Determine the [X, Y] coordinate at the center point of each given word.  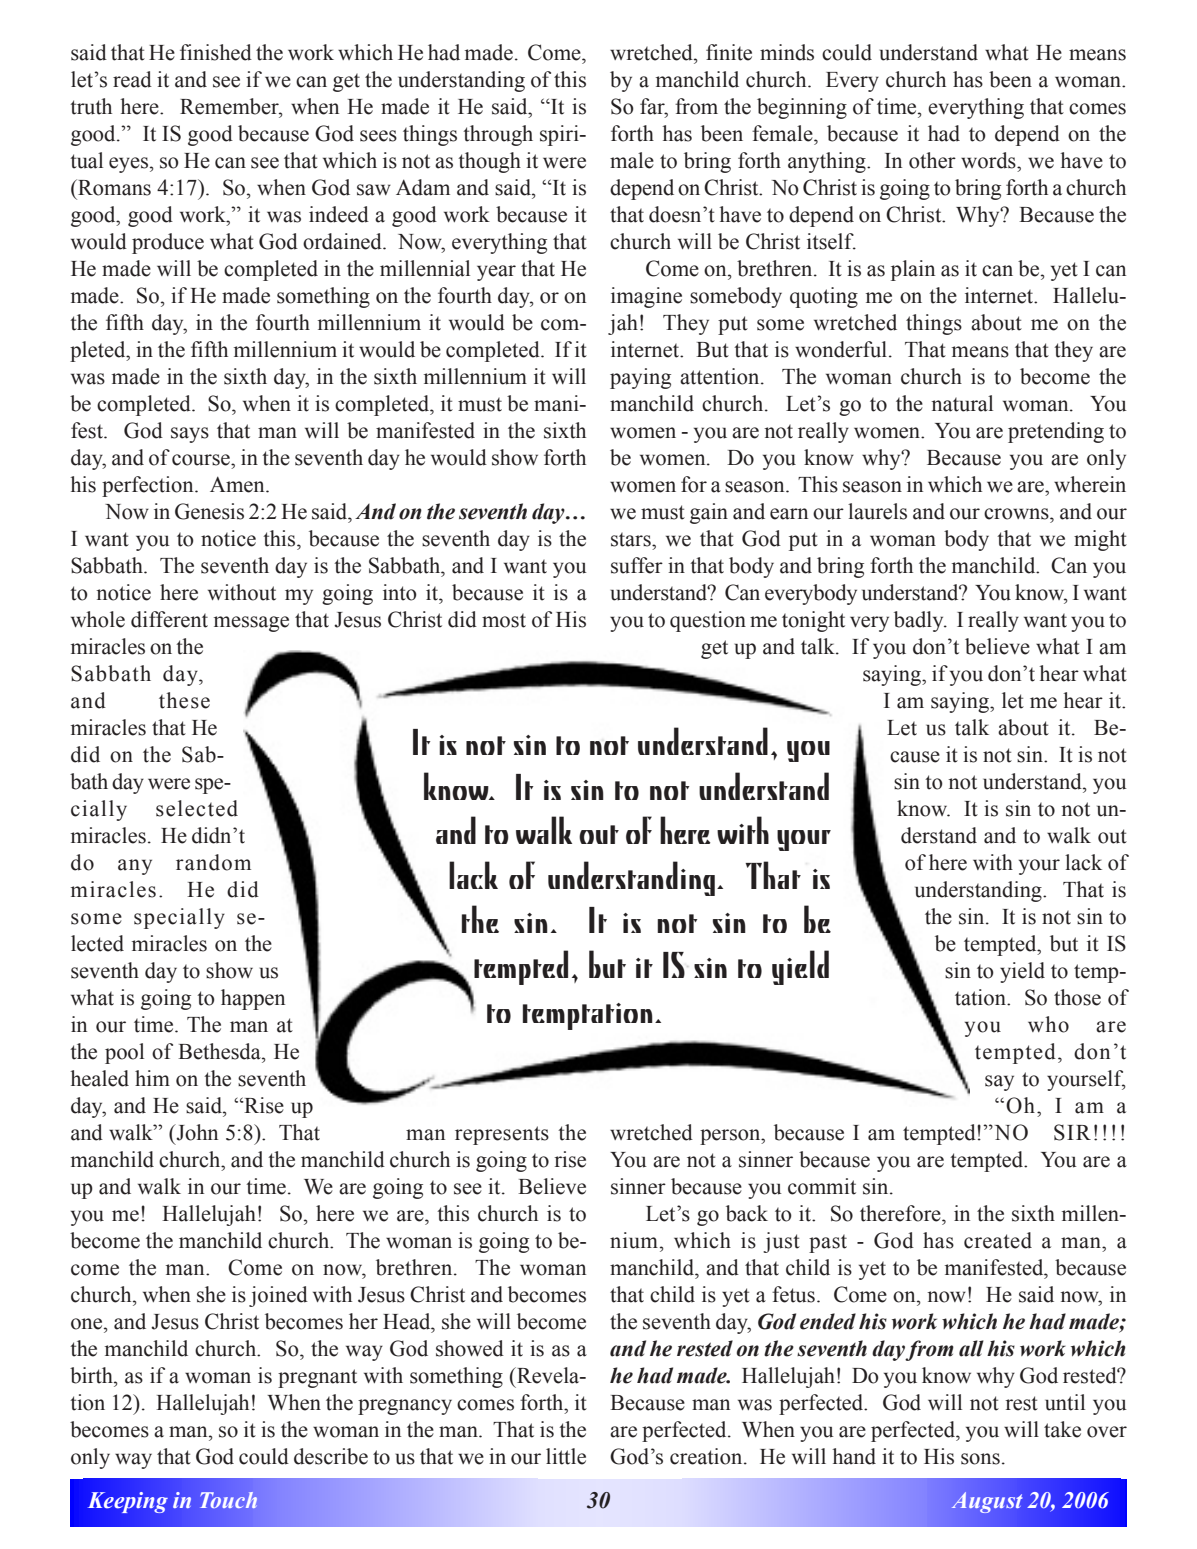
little [566, 1456]
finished [216, 52]
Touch [229, 1500]
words [989, 160]
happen [253, 999]
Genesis [209, 511]
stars [632, 540]
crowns [1017, 514]
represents [502, 1135]
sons [980, 1459]
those [1077, 997]
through [498, 135]
